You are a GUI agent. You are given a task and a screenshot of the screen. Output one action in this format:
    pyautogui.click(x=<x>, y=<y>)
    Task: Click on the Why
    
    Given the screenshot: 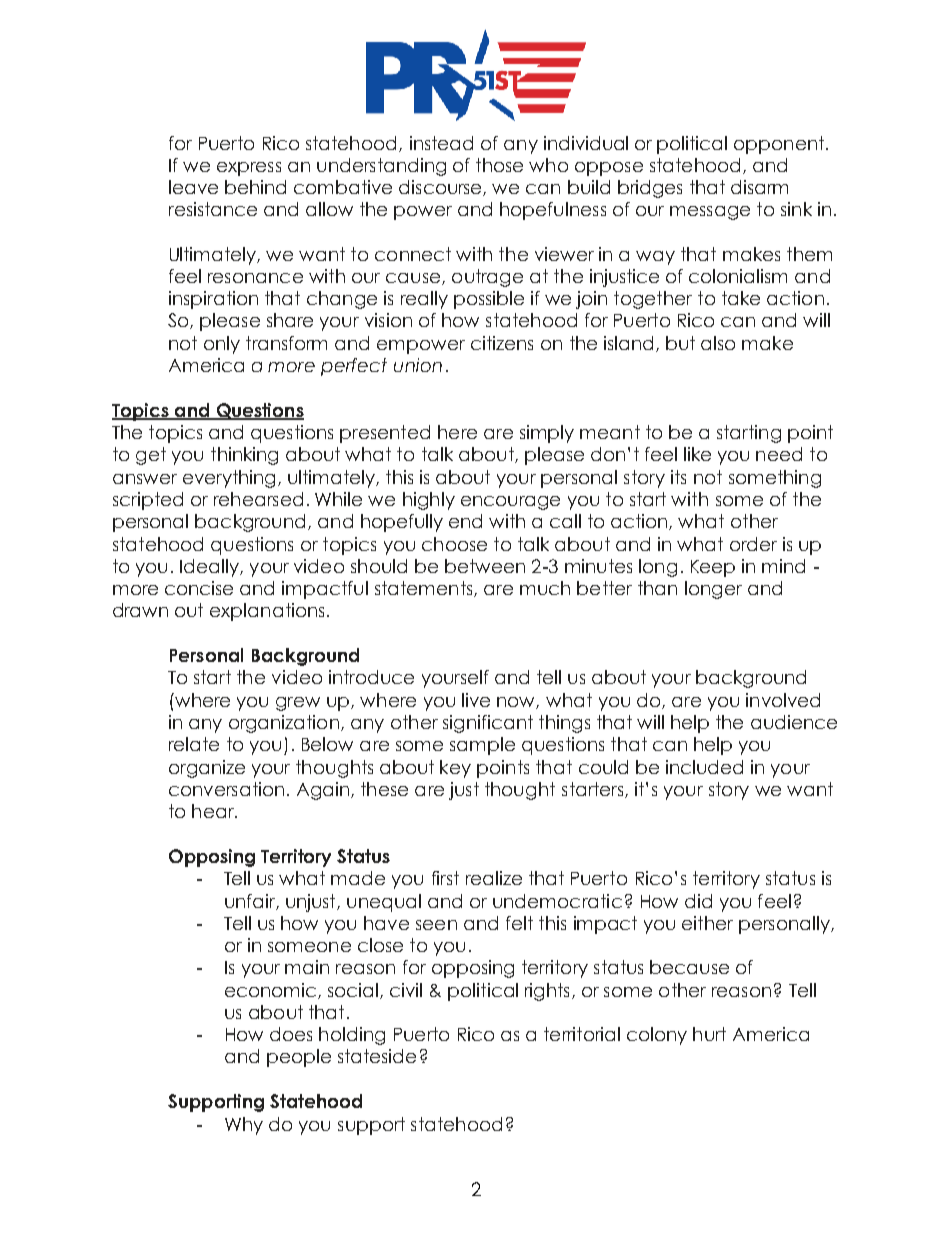 What is the action you would take?
    pyautogui.click(x=244, y=1126)
